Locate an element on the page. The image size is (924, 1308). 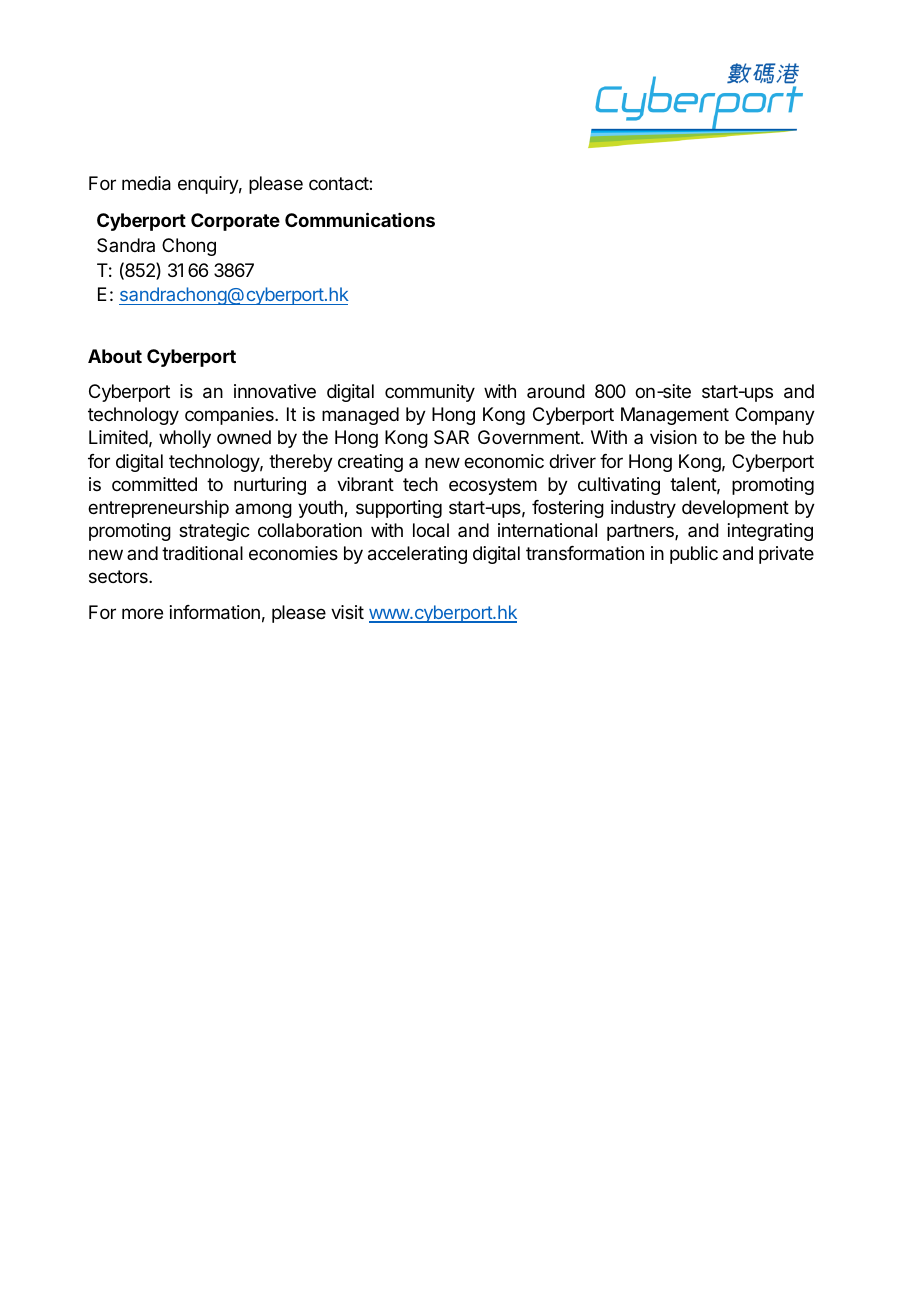
around is located at coordinates (556, 391).
